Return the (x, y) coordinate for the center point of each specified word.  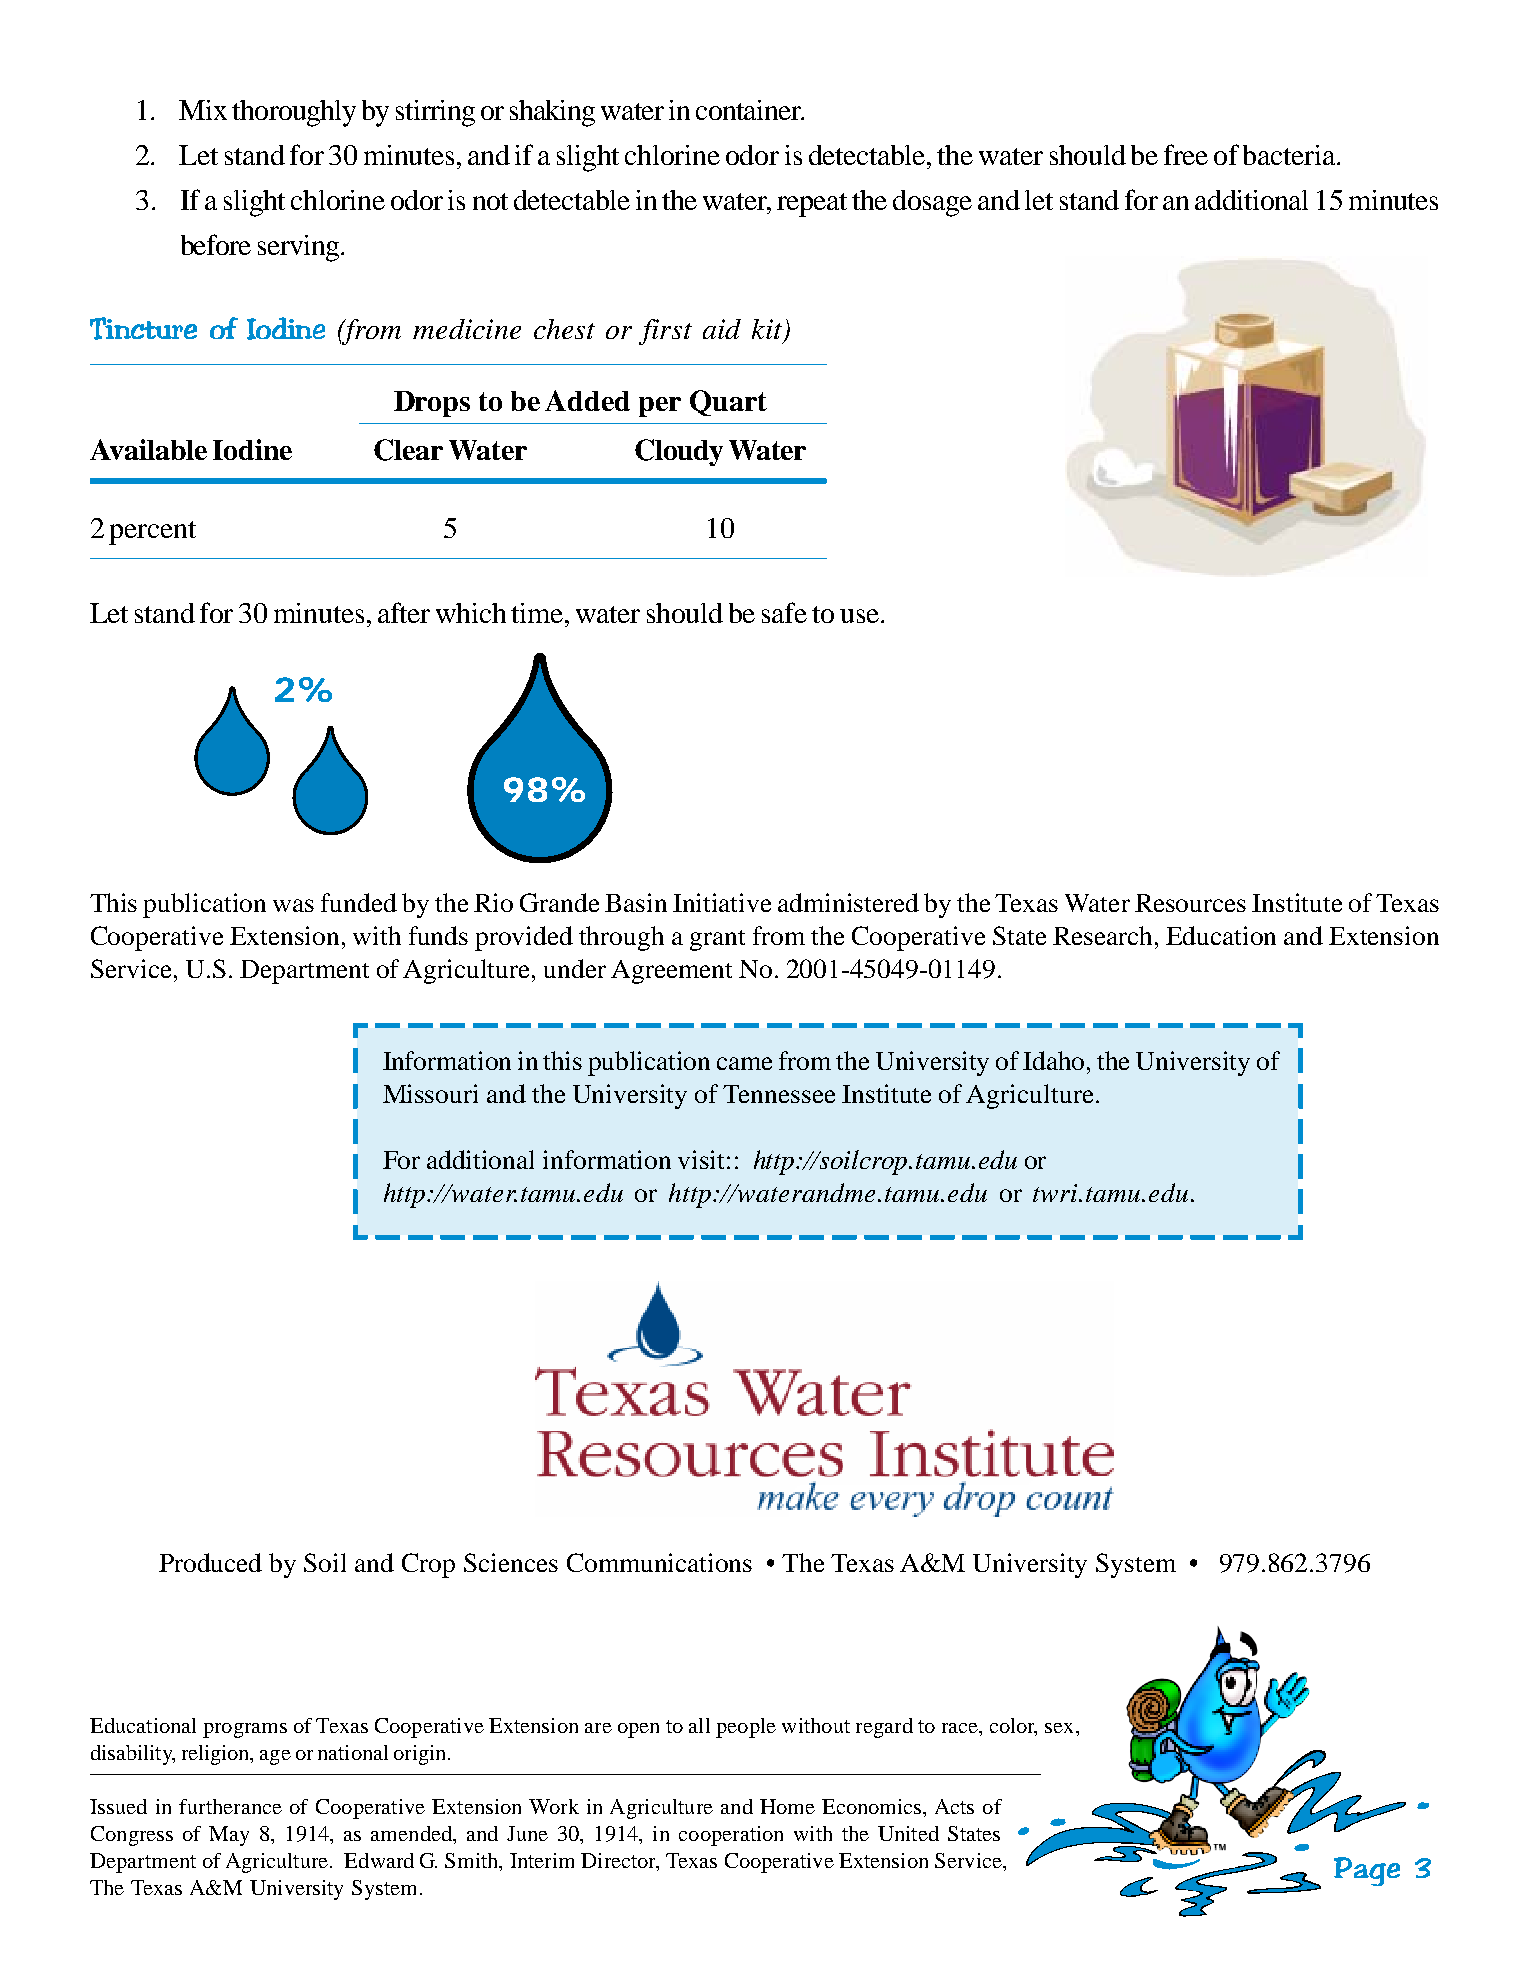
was (293, 905)
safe (784, 612)
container (750, 110)
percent (152, 533)
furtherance (230, 1806)
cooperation (731, 1836)
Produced (210, 1562)
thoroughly (294, 113)
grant (717, 940)
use (861, 616)
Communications (659, 1562)
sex (1061, 1728)
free (1186, 154)
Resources (1190, 903)
